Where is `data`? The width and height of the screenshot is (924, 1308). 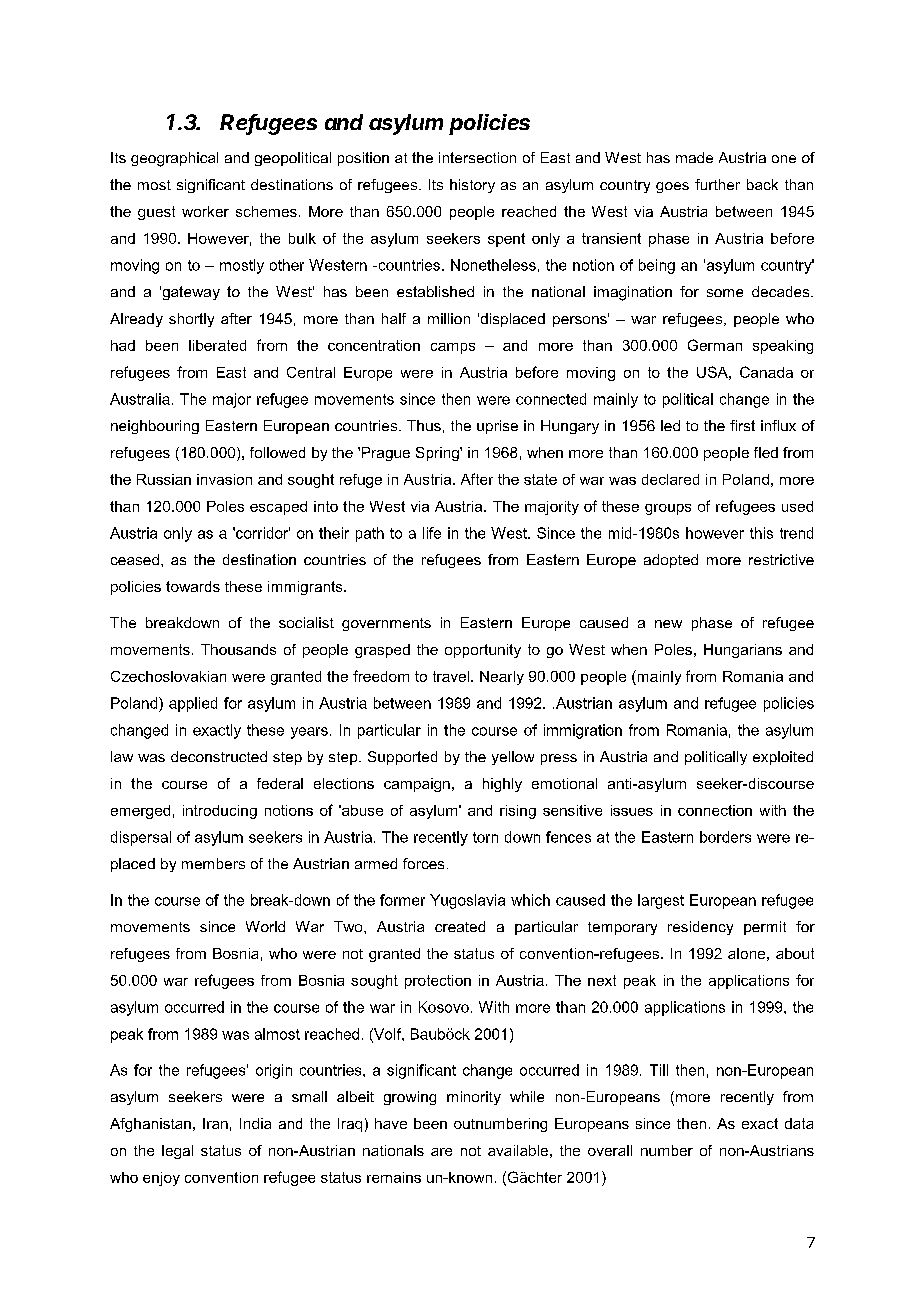
data is located at coordinates (799, 1123).
